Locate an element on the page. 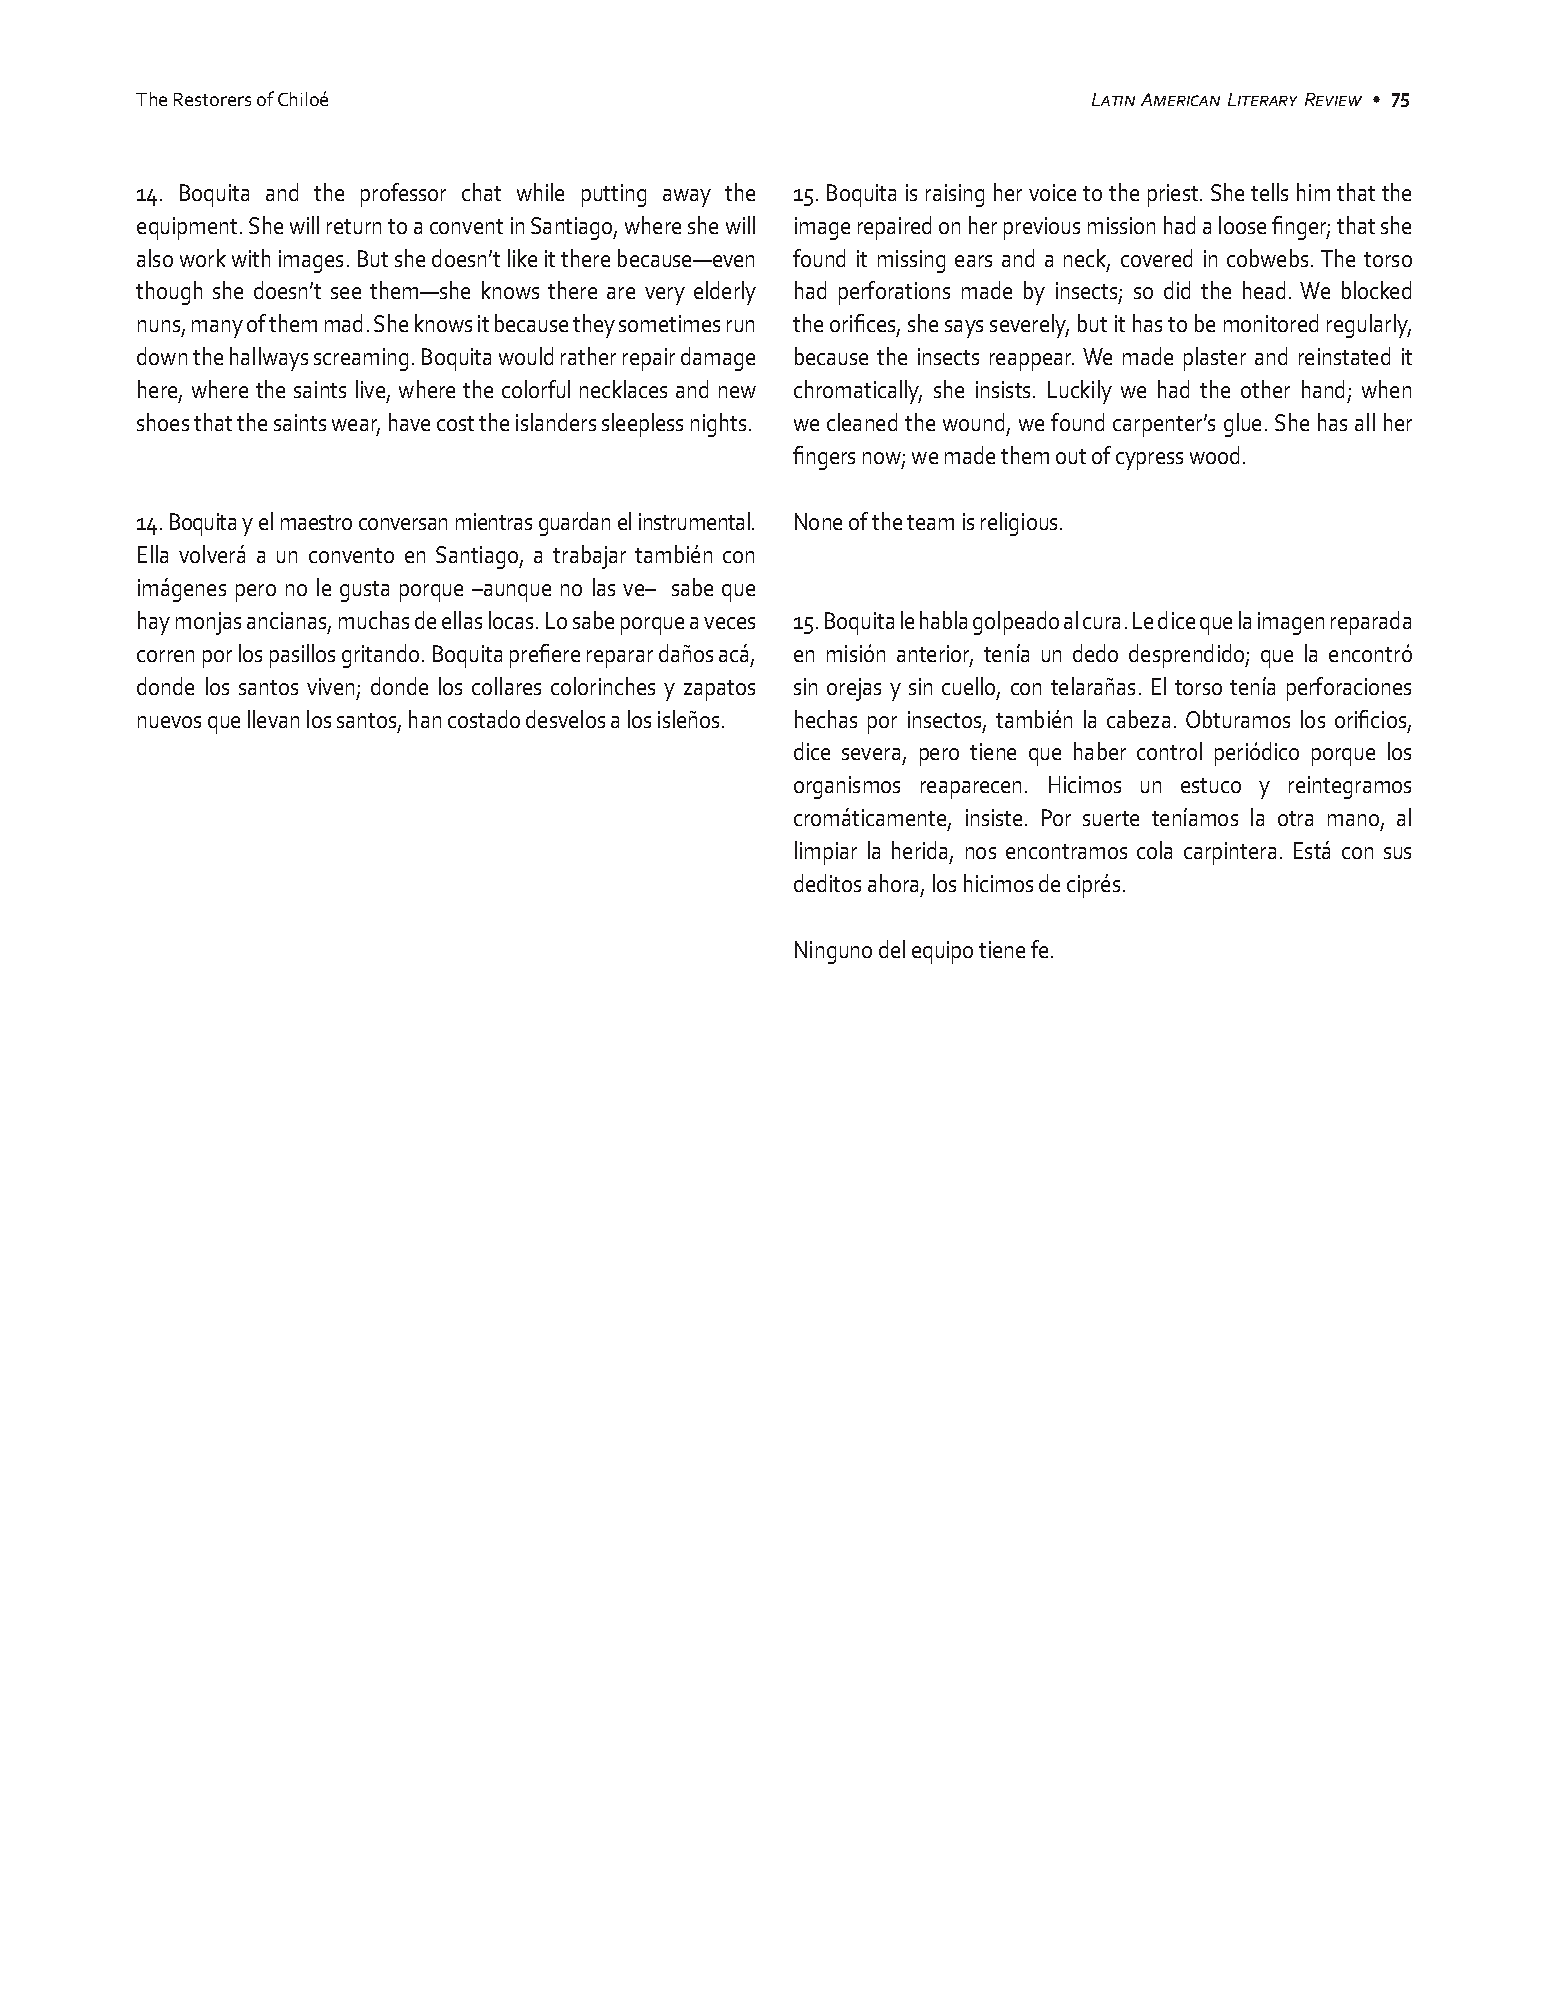  other is located at coordinates (1265, 389).
